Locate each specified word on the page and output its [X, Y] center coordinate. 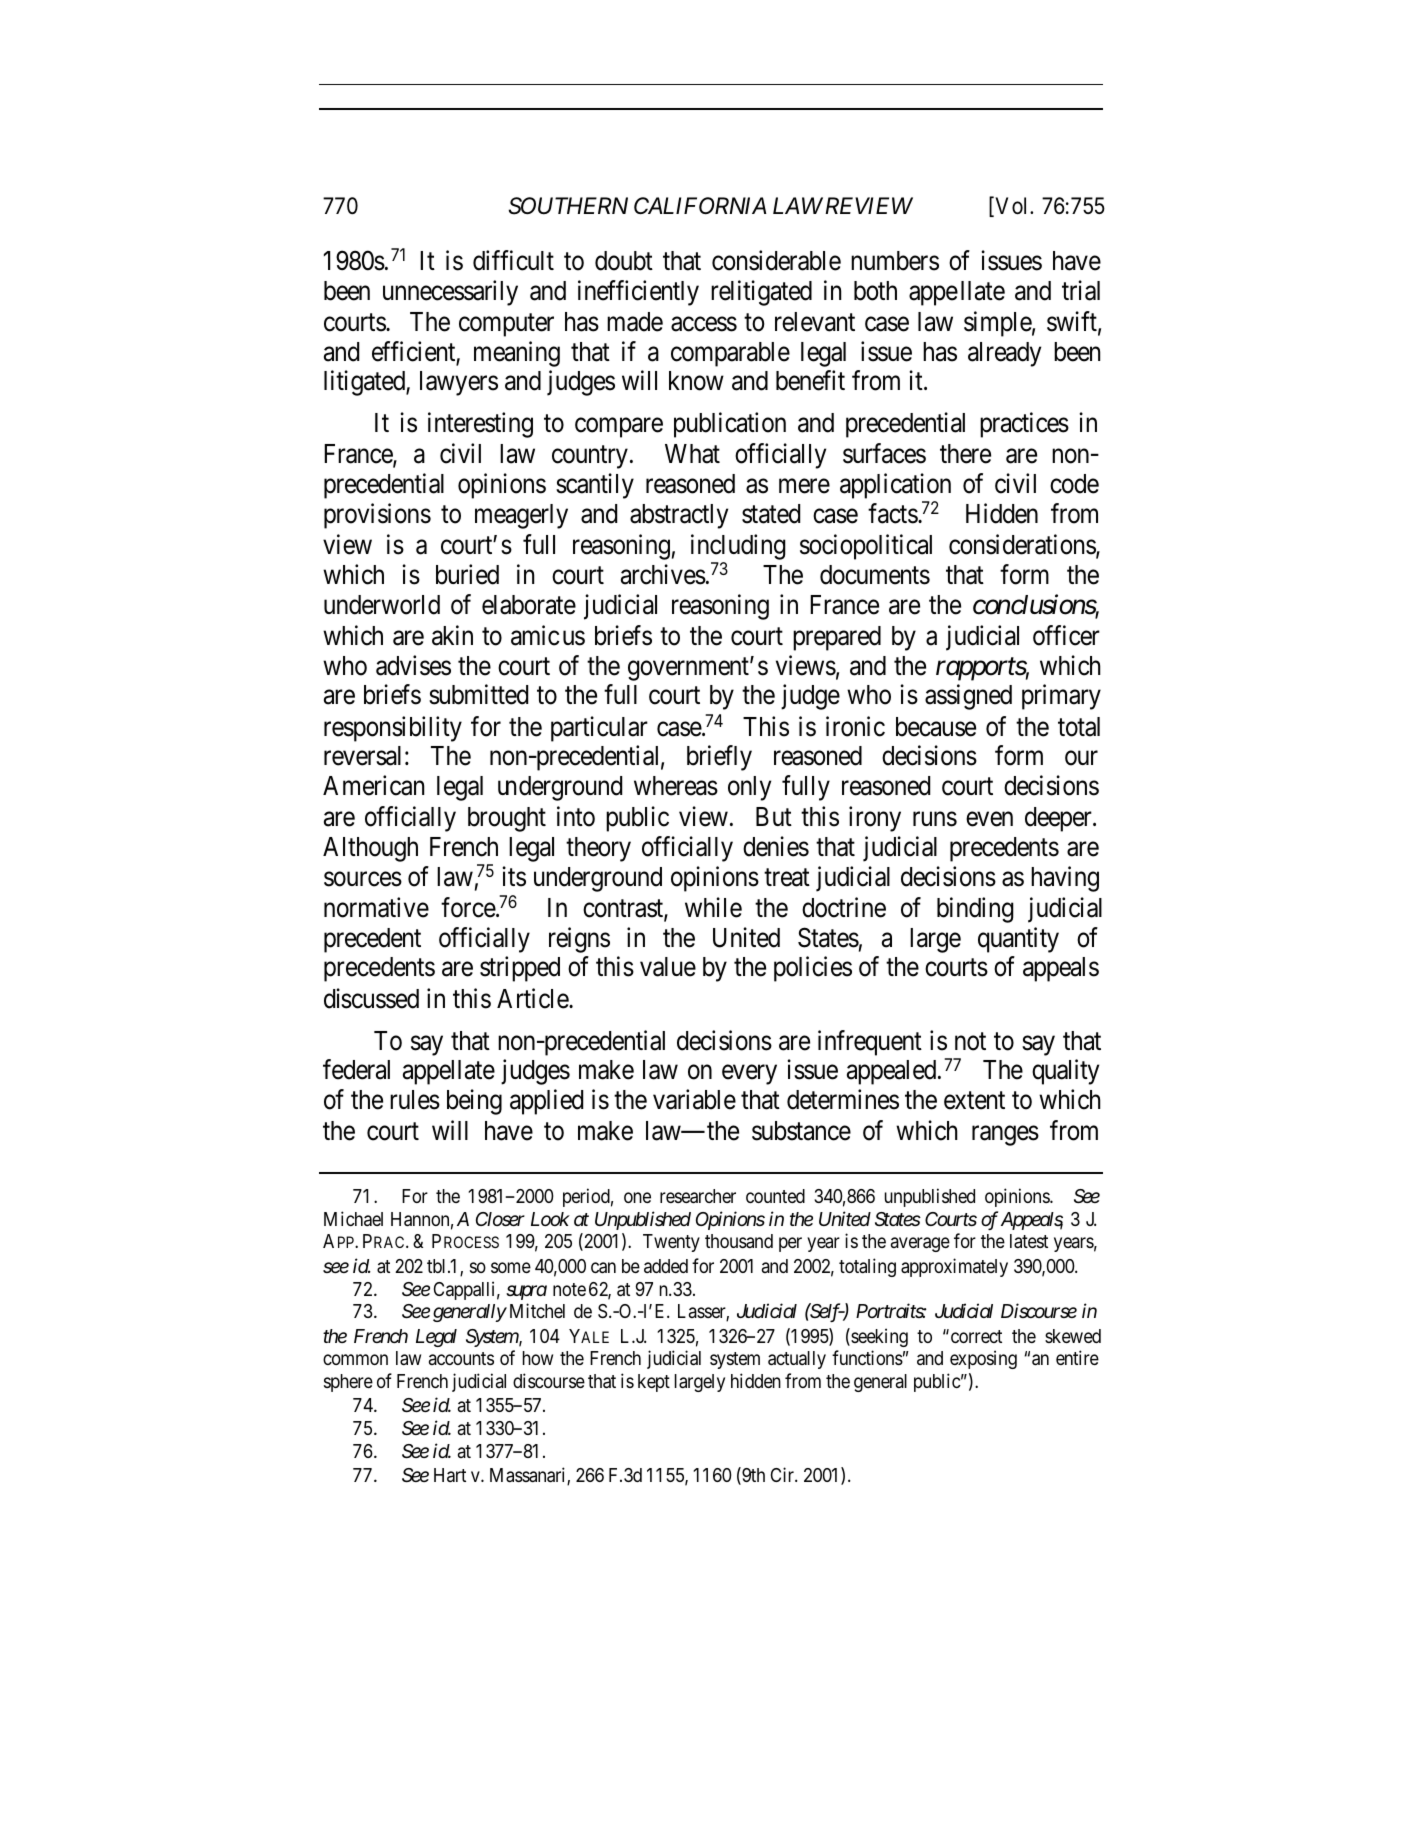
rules [415, 1100]
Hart [450, 1475]
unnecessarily [450, 293]
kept [654, 1383]
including [738, 548]
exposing [983, 1359]
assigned [968, 697]
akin [452, 635]
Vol [1012, 207]
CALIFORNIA [700, 205]
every [749, 1075]
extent [974, 1101]
